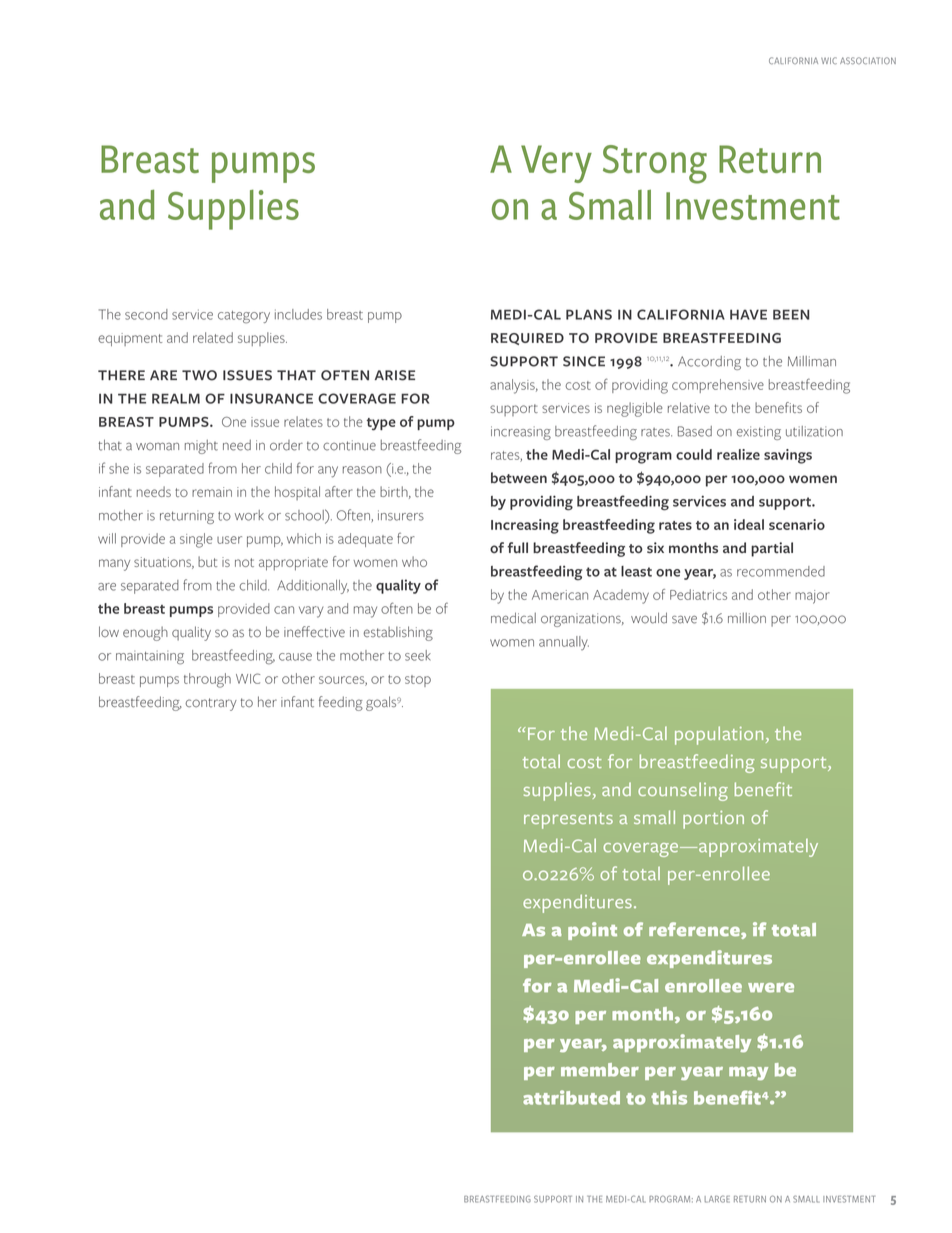 The width and height of the screenshot is (952, 1233). What do you see at coordinates (868, 60) in the screenshot?
I see `ASSOCIATION` at bounding box center [868, 60].
